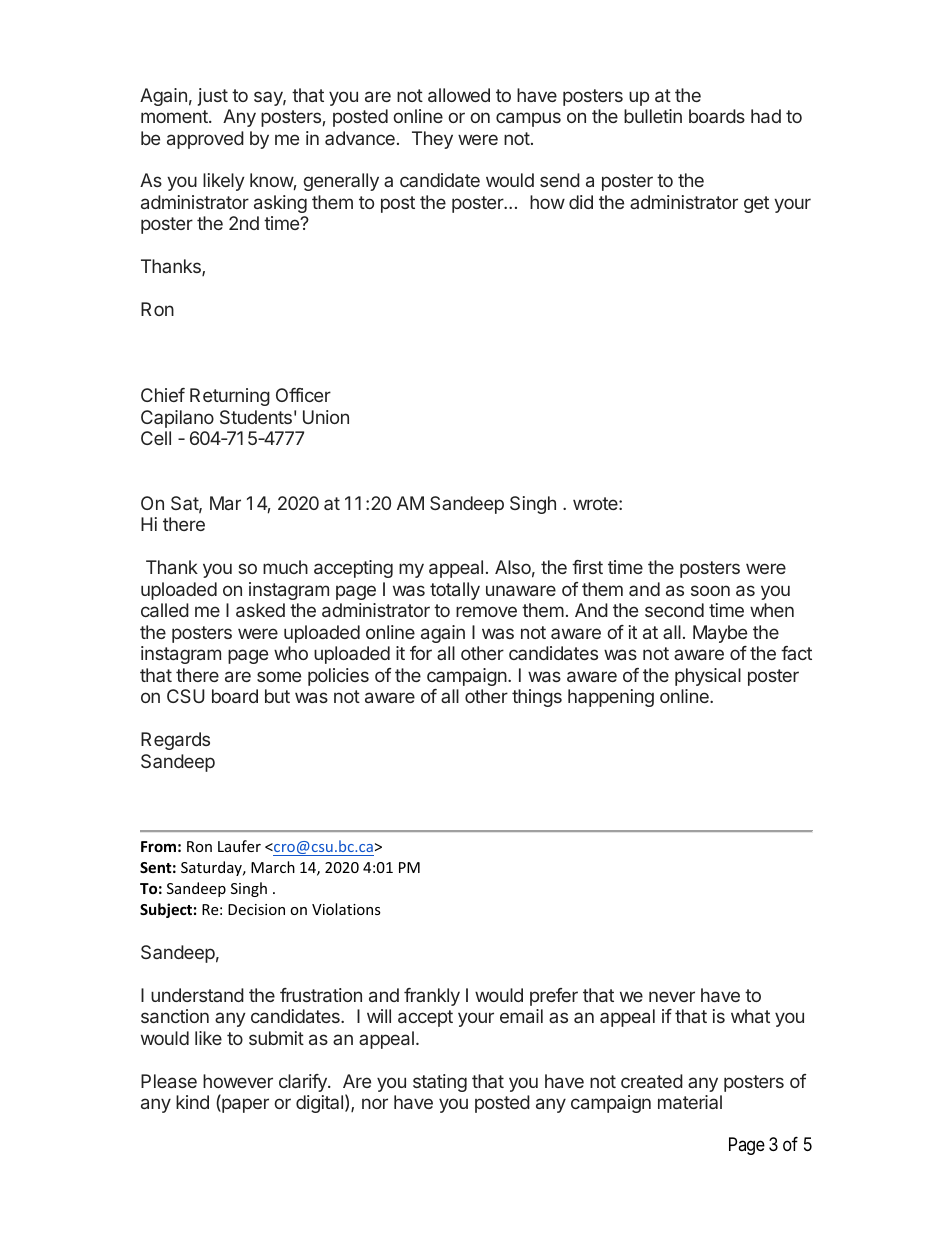 This document has width=952, height=1233. Describe the element at coordinates (238, 1081) in the document. I see `however` at that location.
